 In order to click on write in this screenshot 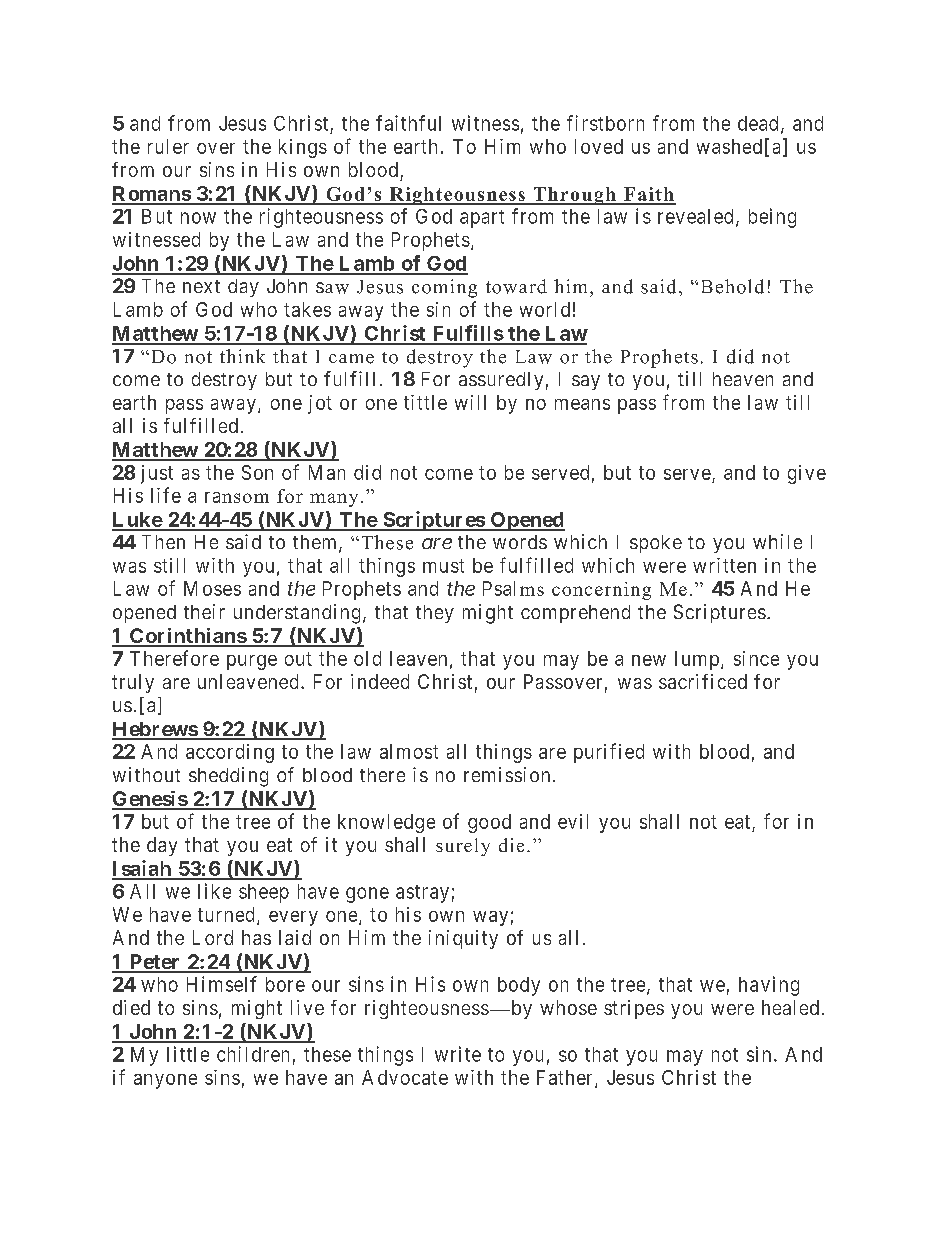, I will do `click(458, 1054)`.
